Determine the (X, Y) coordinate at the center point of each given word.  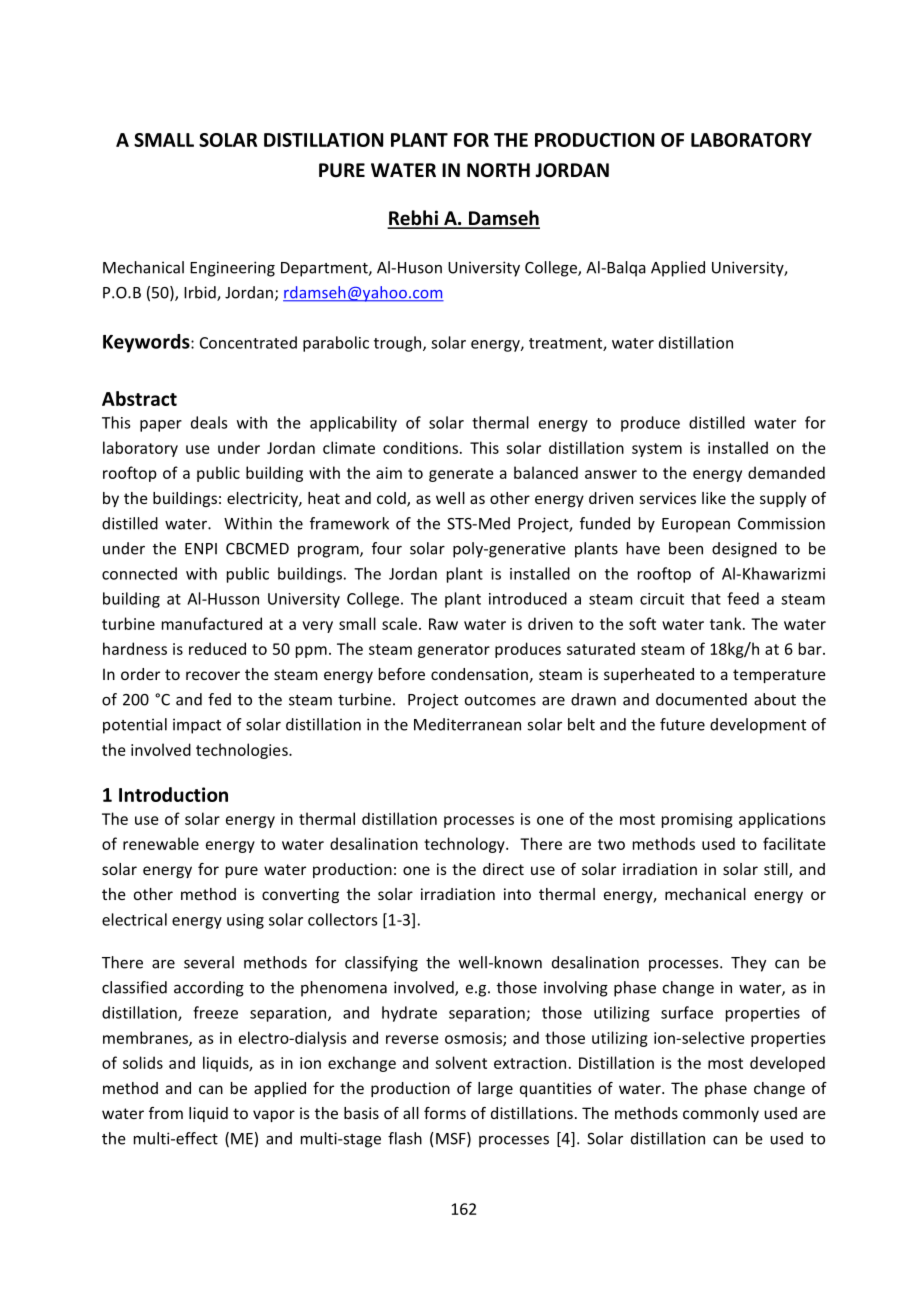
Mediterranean (467, 724)
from (166, 1113)
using (245, 921)
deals (209, 422)
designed (744, 550)
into (517, 894)
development (758, 726)
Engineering (232, 269)
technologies (243, 751)
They (748, 964)
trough (399, 344)
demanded (786, 472)
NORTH (498, 170)
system (657, 450)
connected (139, 573)
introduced (528, 598)
